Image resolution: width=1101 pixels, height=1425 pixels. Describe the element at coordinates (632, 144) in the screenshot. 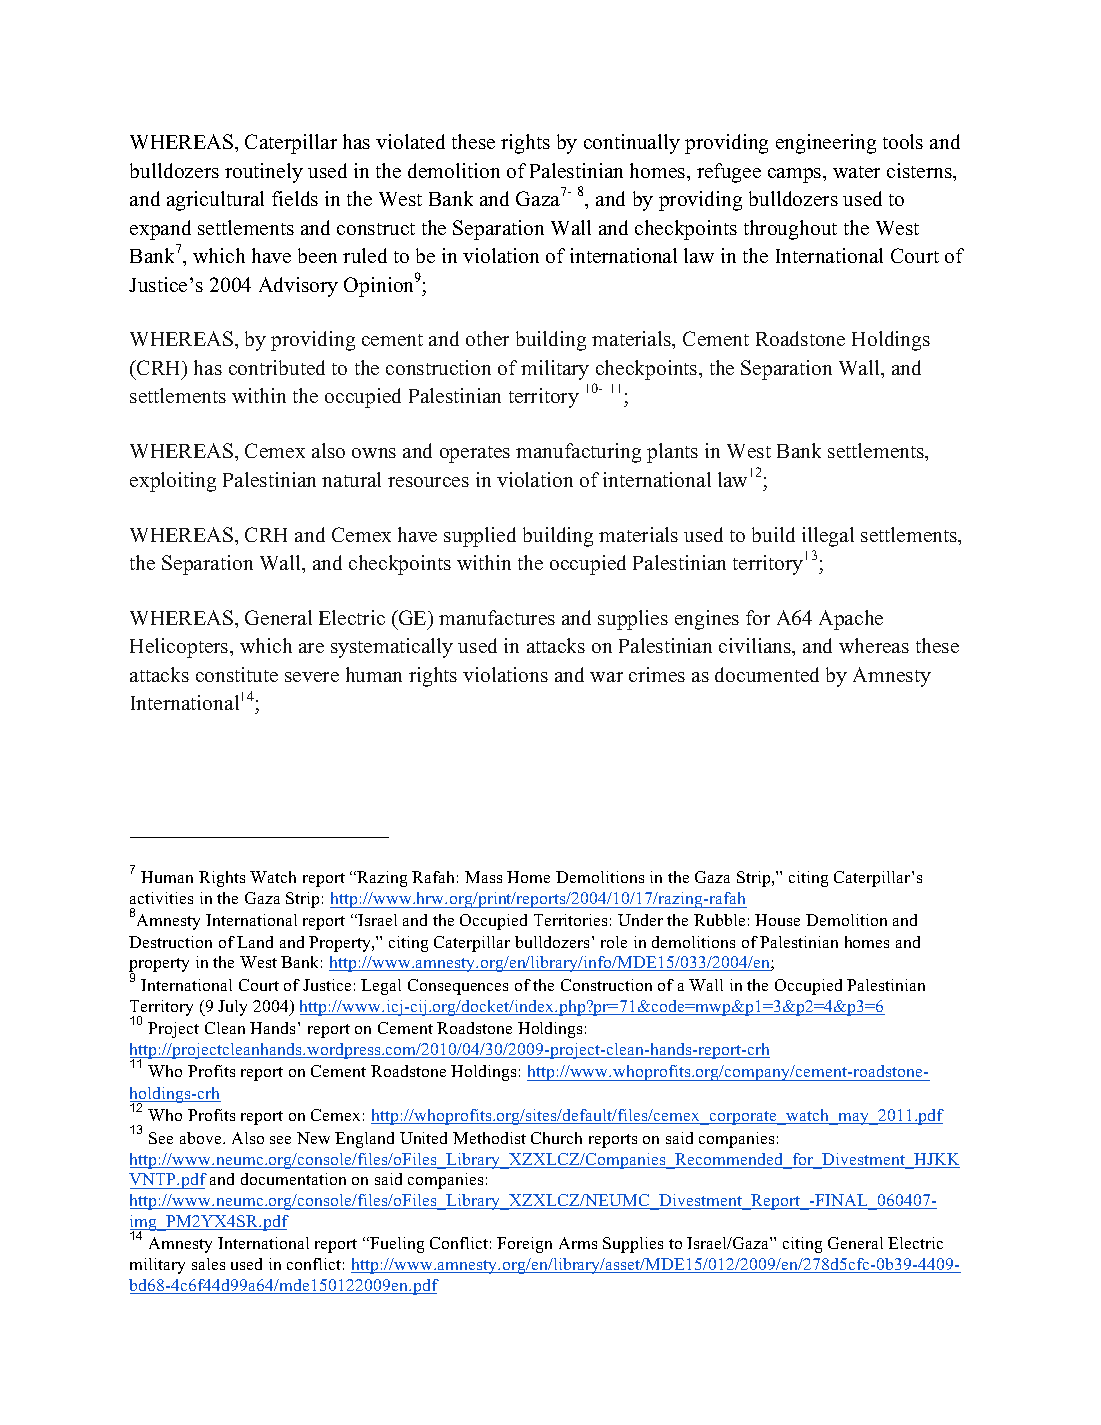

I see `continually` at that location.
